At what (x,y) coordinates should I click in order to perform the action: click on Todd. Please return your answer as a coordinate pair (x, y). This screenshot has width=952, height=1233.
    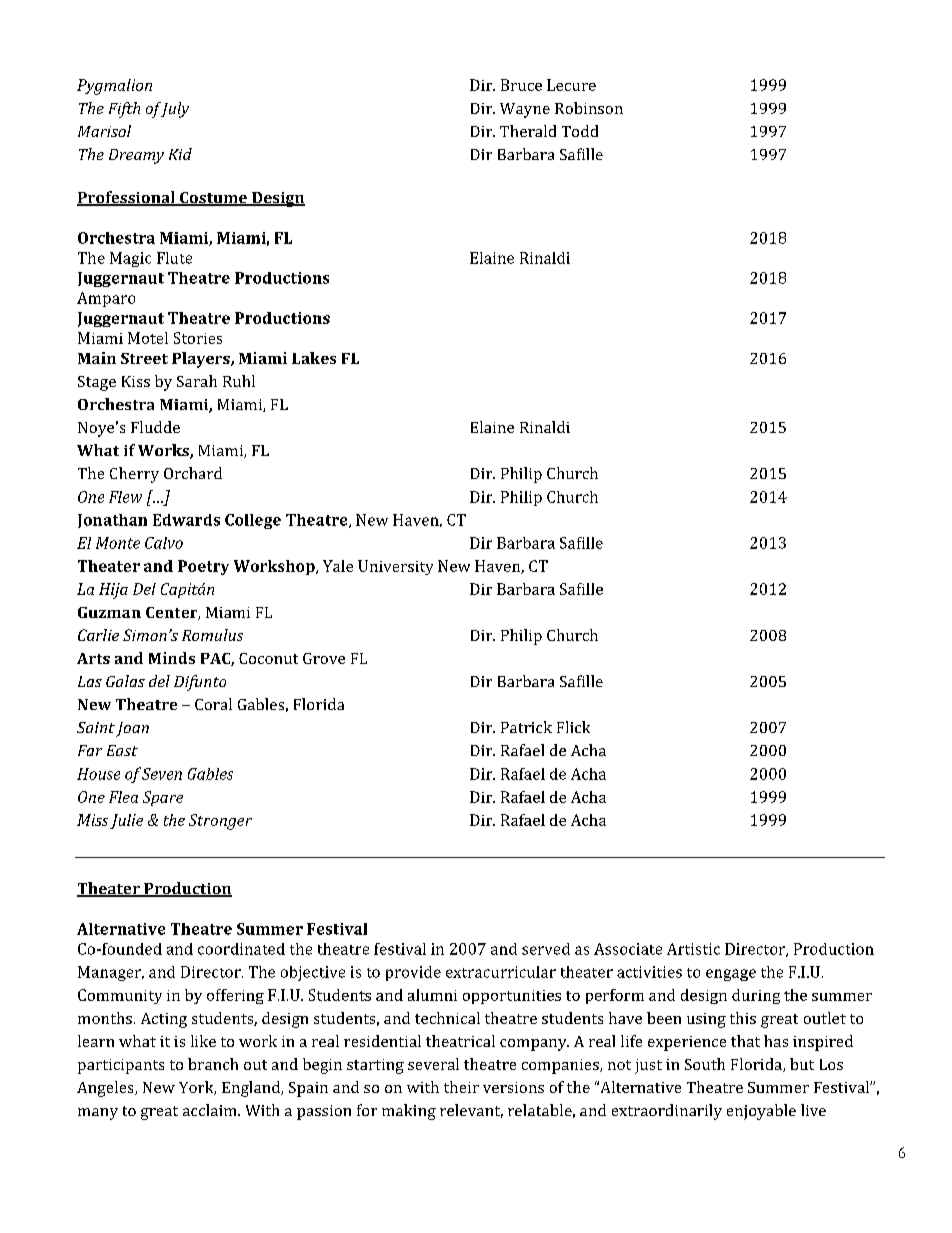
    Looking at the image, I should click on (580, 131).
